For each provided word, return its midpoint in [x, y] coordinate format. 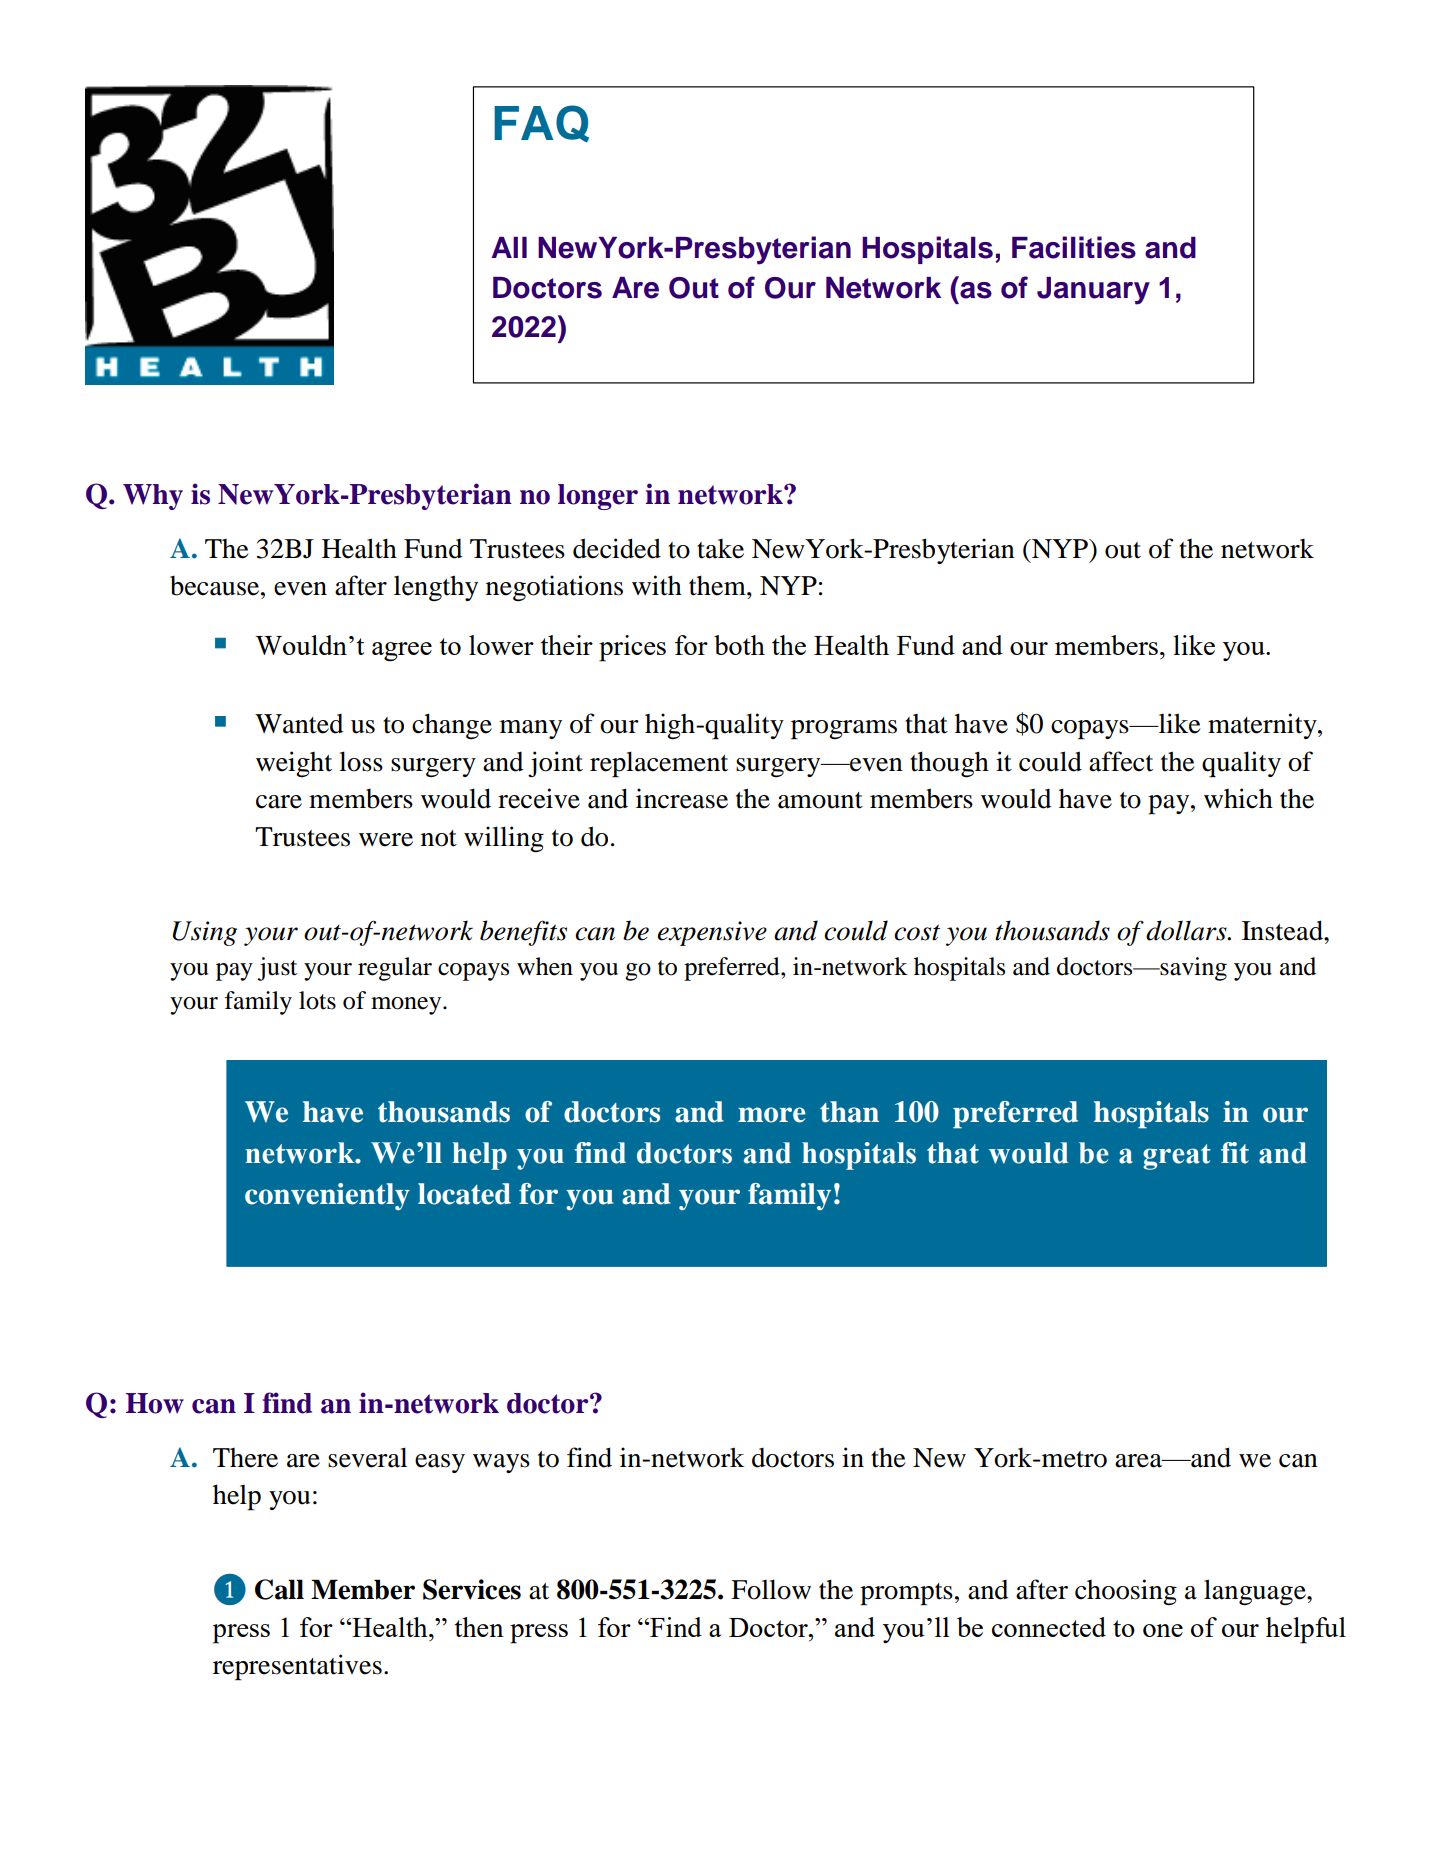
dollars [1187, 930]
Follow [771, 1589]
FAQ [541, 123]
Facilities [1074, 247]
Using [204, 933]
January [1093, 291]
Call [279, 1589]
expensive [712, 933]
